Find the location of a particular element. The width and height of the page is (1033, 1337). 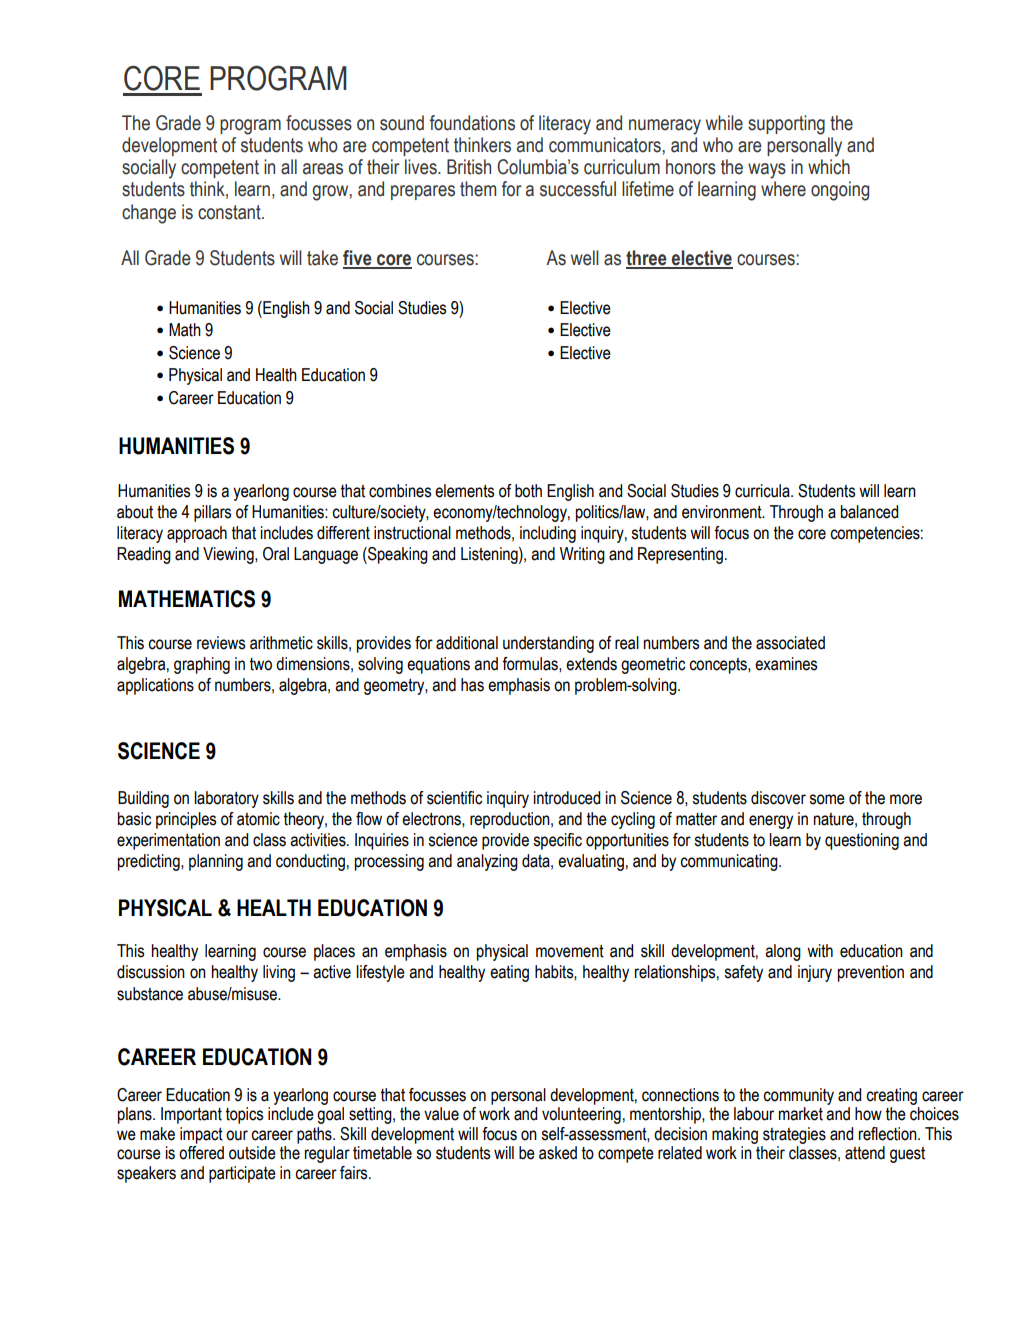

constant is located at coordinates (230, 212).
